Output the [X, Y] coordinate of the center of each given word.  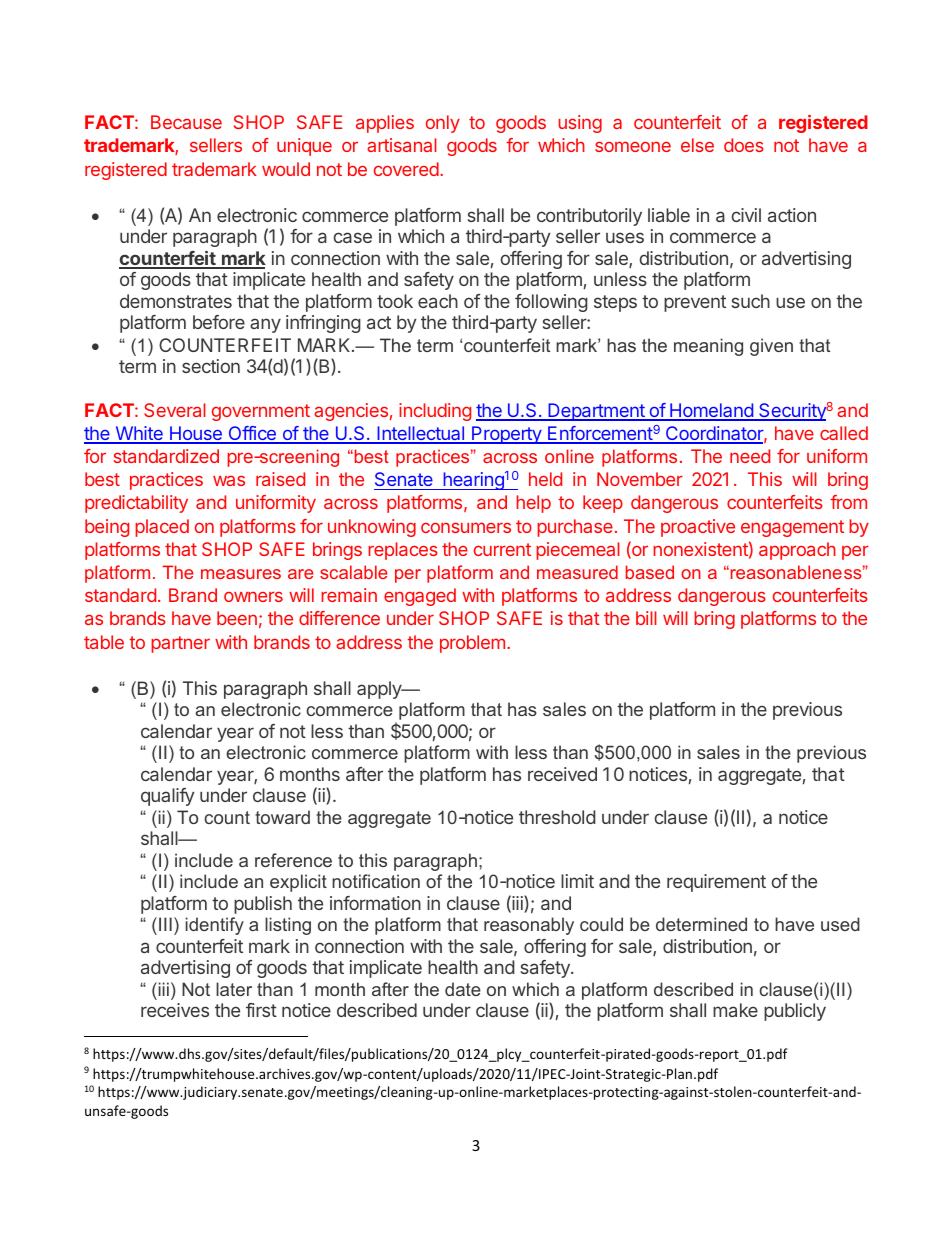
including [435, 412]
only [443, 124]
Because [186, 122]
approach [797, 551]
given [771, 347]
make [735, 1010]
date [463, 989]
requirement [716, 883]
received [562, 774]
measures [241, 574]
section [211, 366]
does [744, 145]
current [502, 549]
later [234, 989]
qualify [167, 797]
